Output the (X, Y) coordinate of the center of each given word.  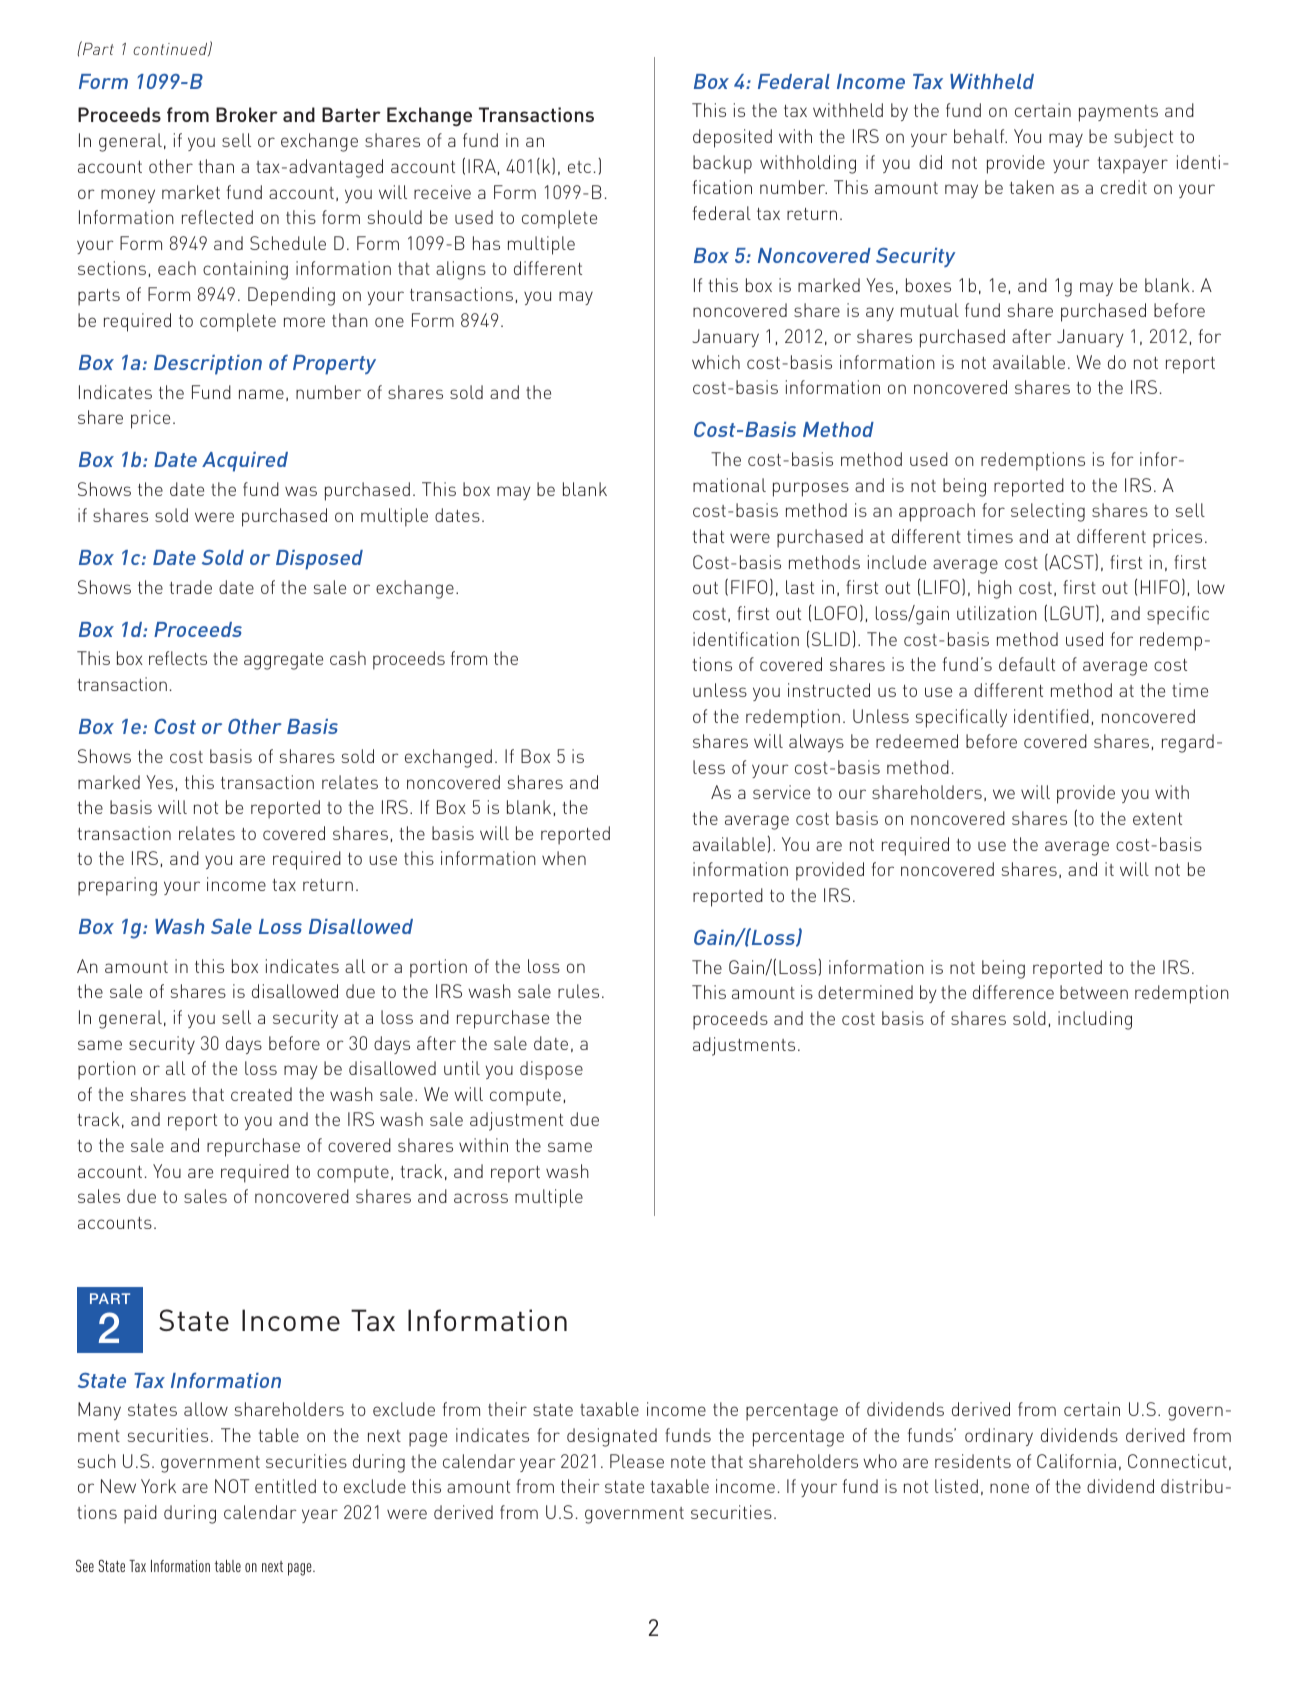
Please (637, 1461)
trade (191, 587)
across (481, 1198)
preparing (117, 886)
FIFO (749, 587)
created (261, 1094)
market (191, 192)
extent (1157, 819)
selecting (1048, 512)
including (1095, 1020)
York (158, 1486)
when (564, 858)
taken (1032, 187)
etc (579, 167)
